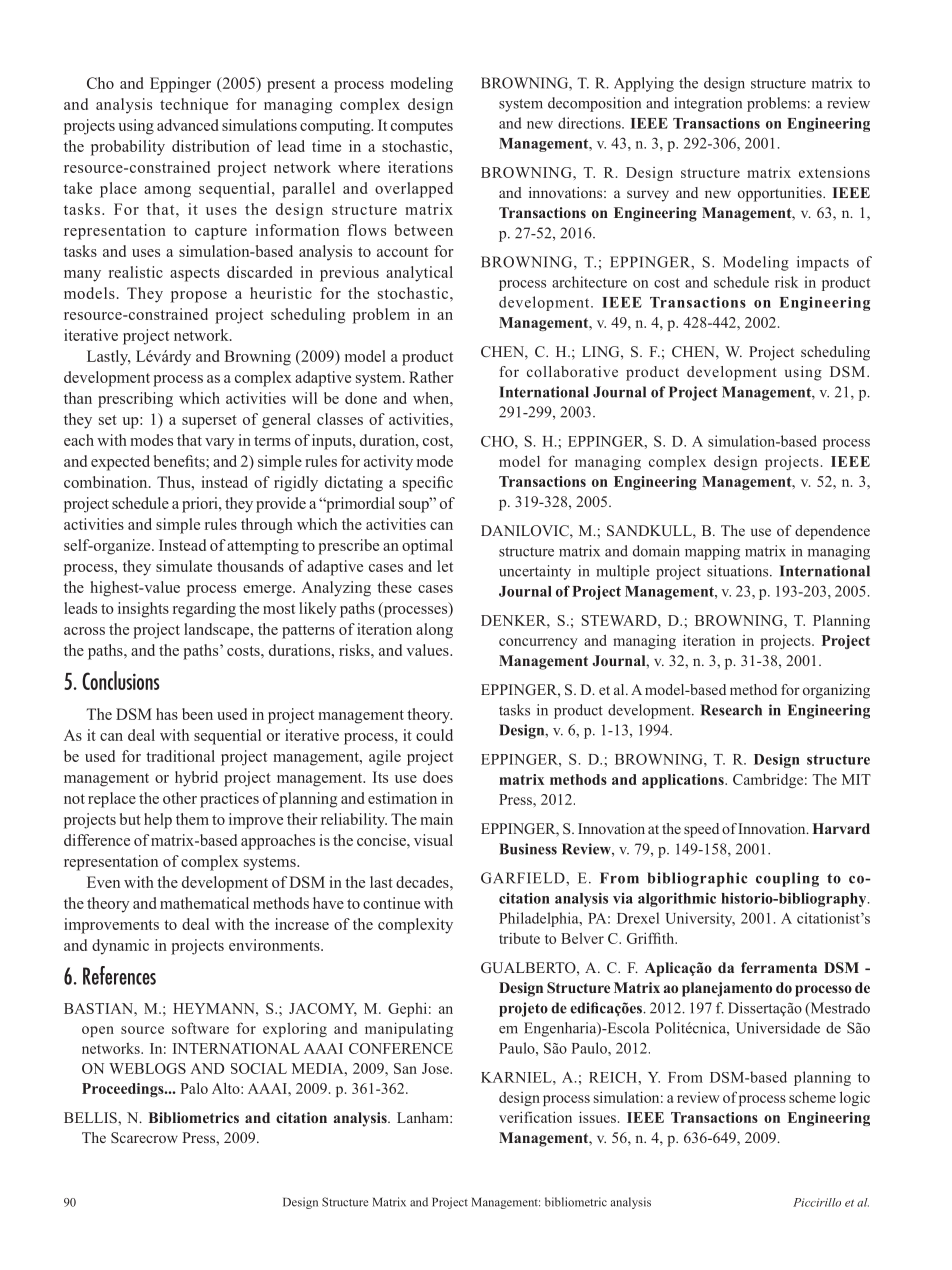  Describe the element at coordinates (739, 571) in the page. I see `situations` at that location.
